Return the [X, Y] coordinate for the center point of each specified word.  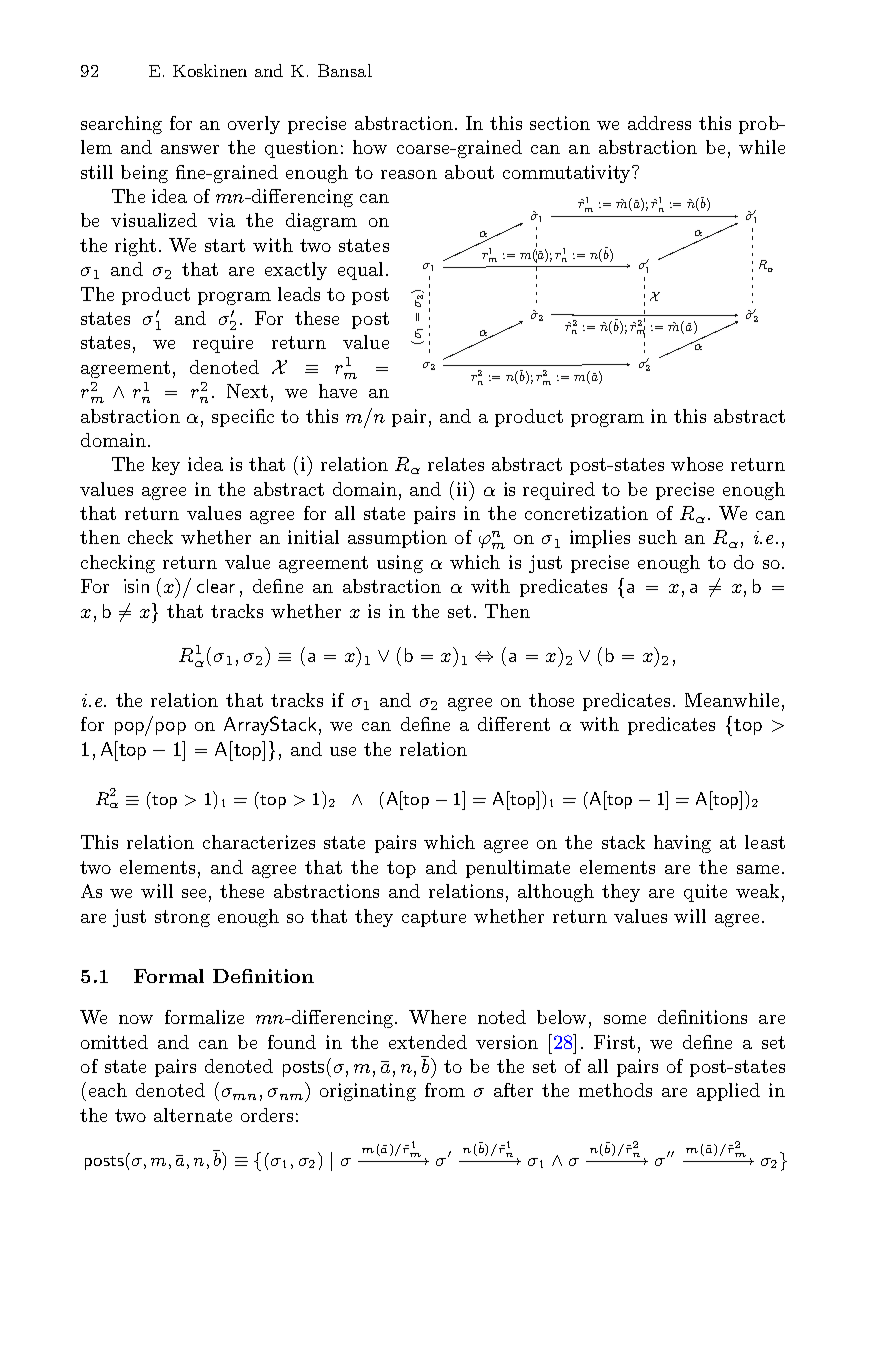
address [659, 123]
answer [190, 149]
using [400, 564]
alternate [193, 1115]
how [370, 147]
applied [728, 1092]
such [658, 537]
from [445, 1090]
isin [136, 586]
